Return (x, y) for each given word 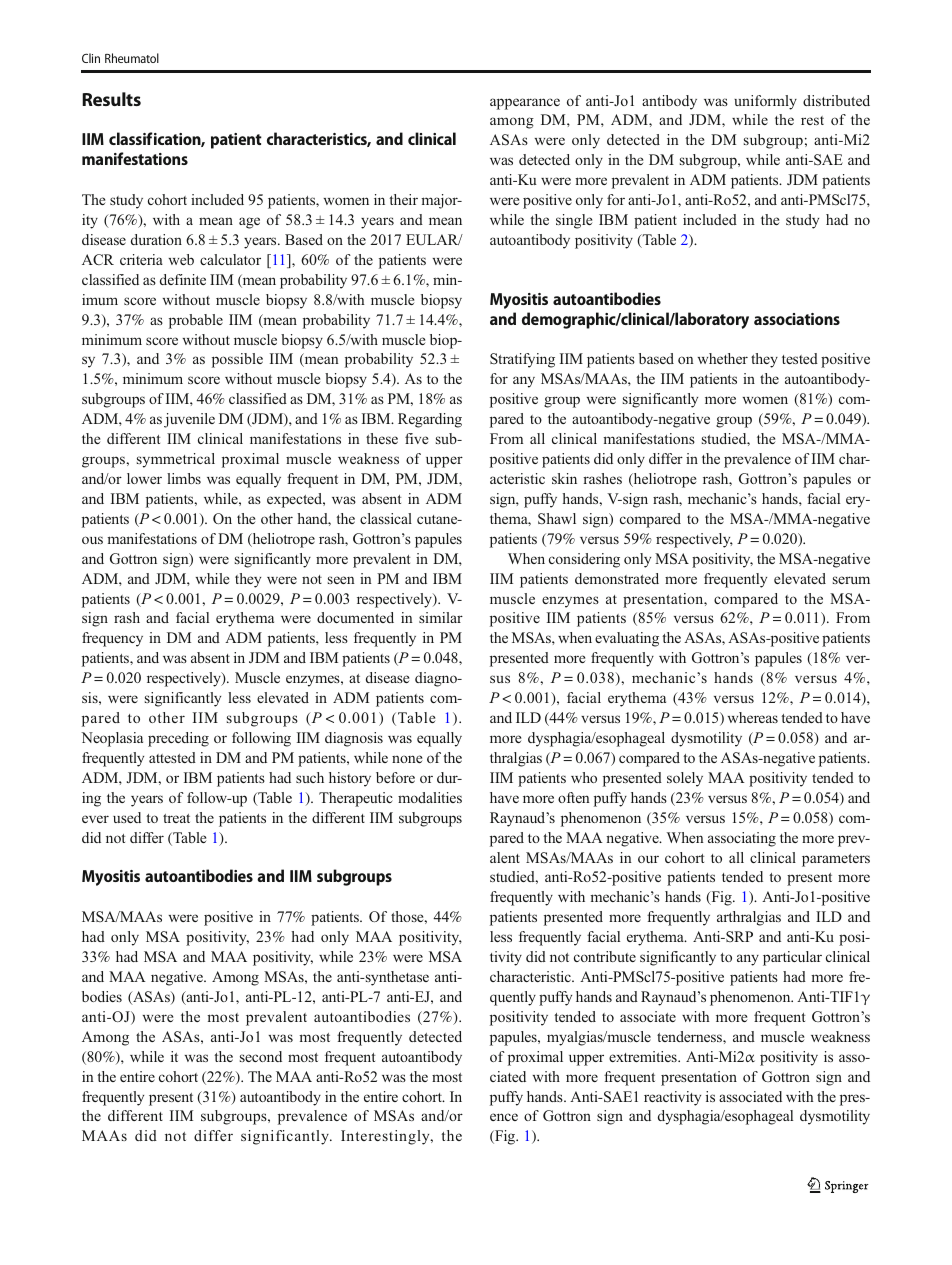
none (407, 759)
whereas (753, 717)
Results (111, 99)
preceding (178, 739)
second (261, 1056)
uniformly (765, 102)
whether (723, 358)
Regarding (430, 420)
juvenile (189, 420)
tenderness (690, 1036)
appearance (525, 104)
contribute (605, 956)
